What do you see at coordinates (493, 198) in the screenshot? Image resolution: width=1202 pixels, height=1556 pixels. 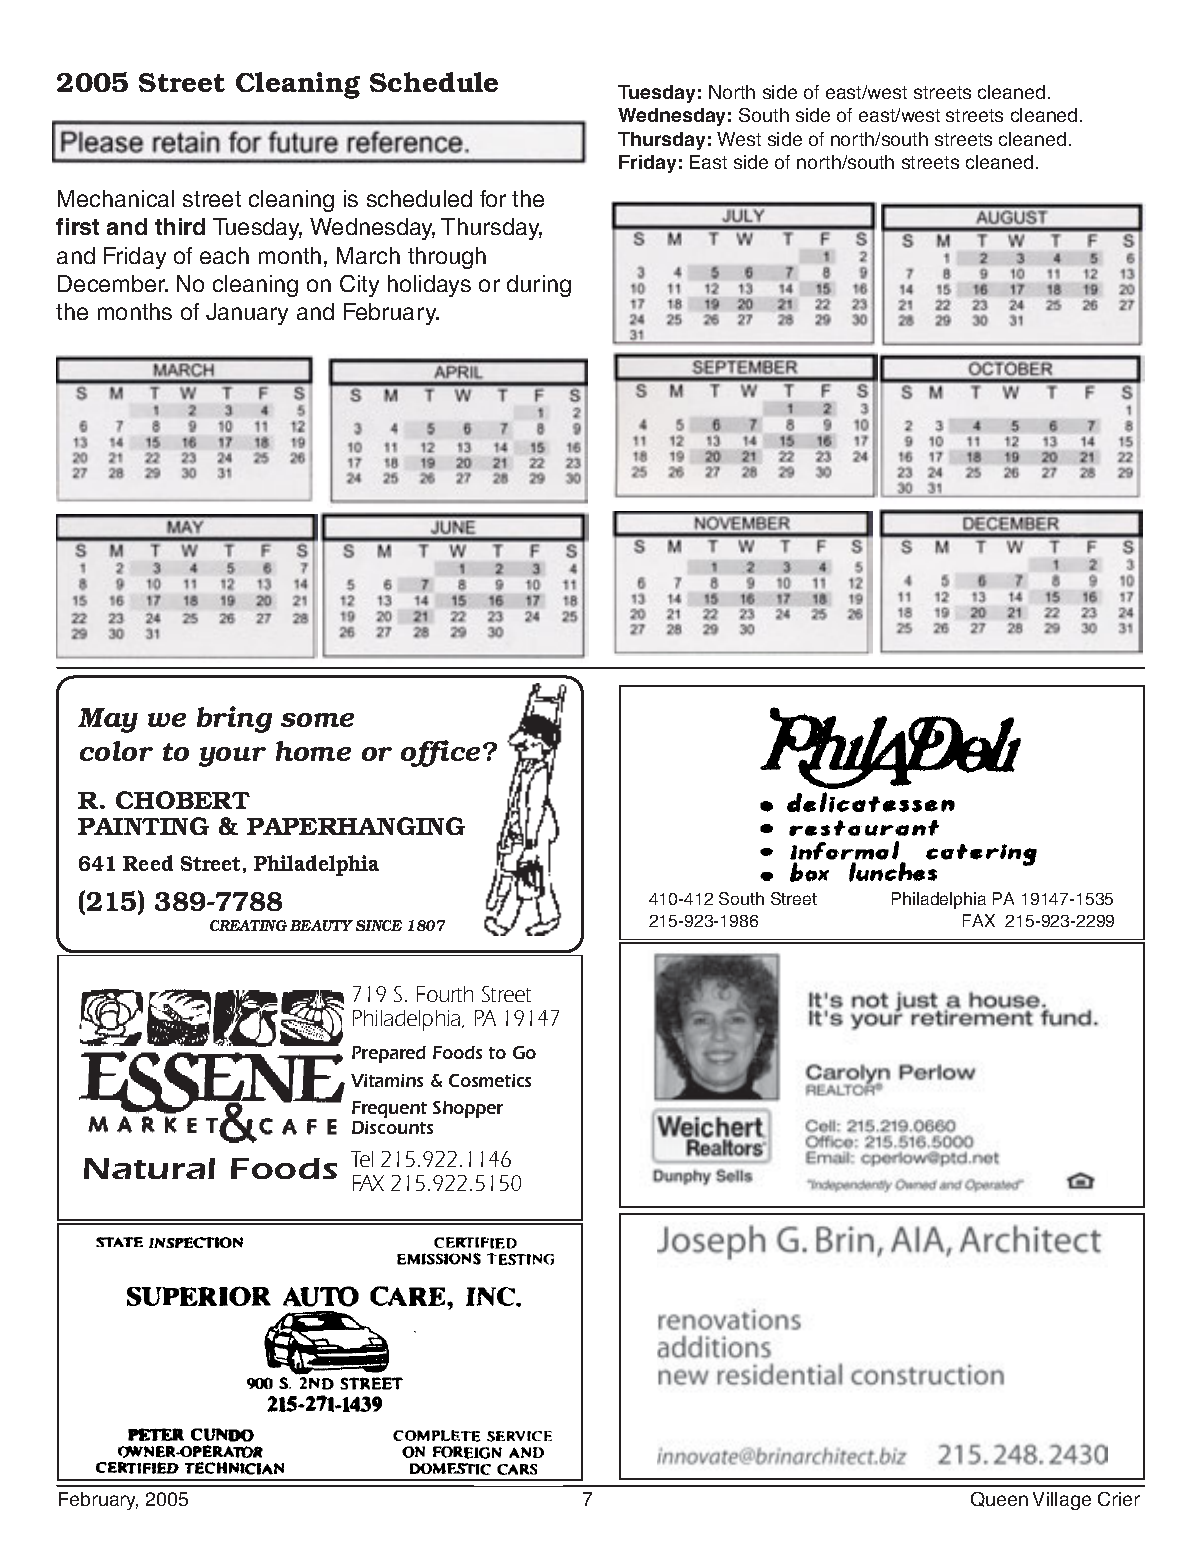 I see `for` at bounding box center [493, 198].
